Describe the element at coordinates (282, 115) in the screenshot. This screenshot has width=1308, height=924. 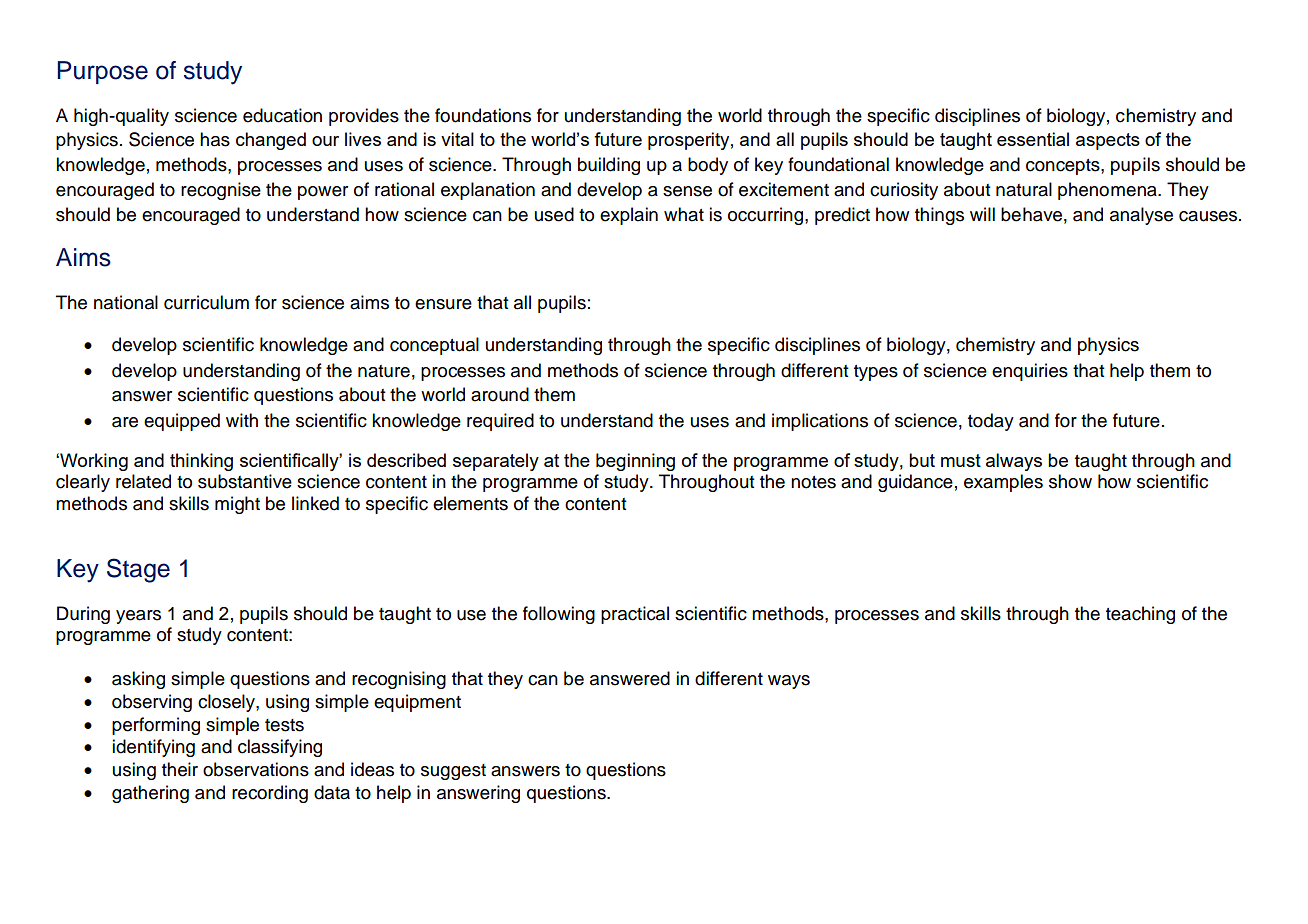
I see `education` at that location.
